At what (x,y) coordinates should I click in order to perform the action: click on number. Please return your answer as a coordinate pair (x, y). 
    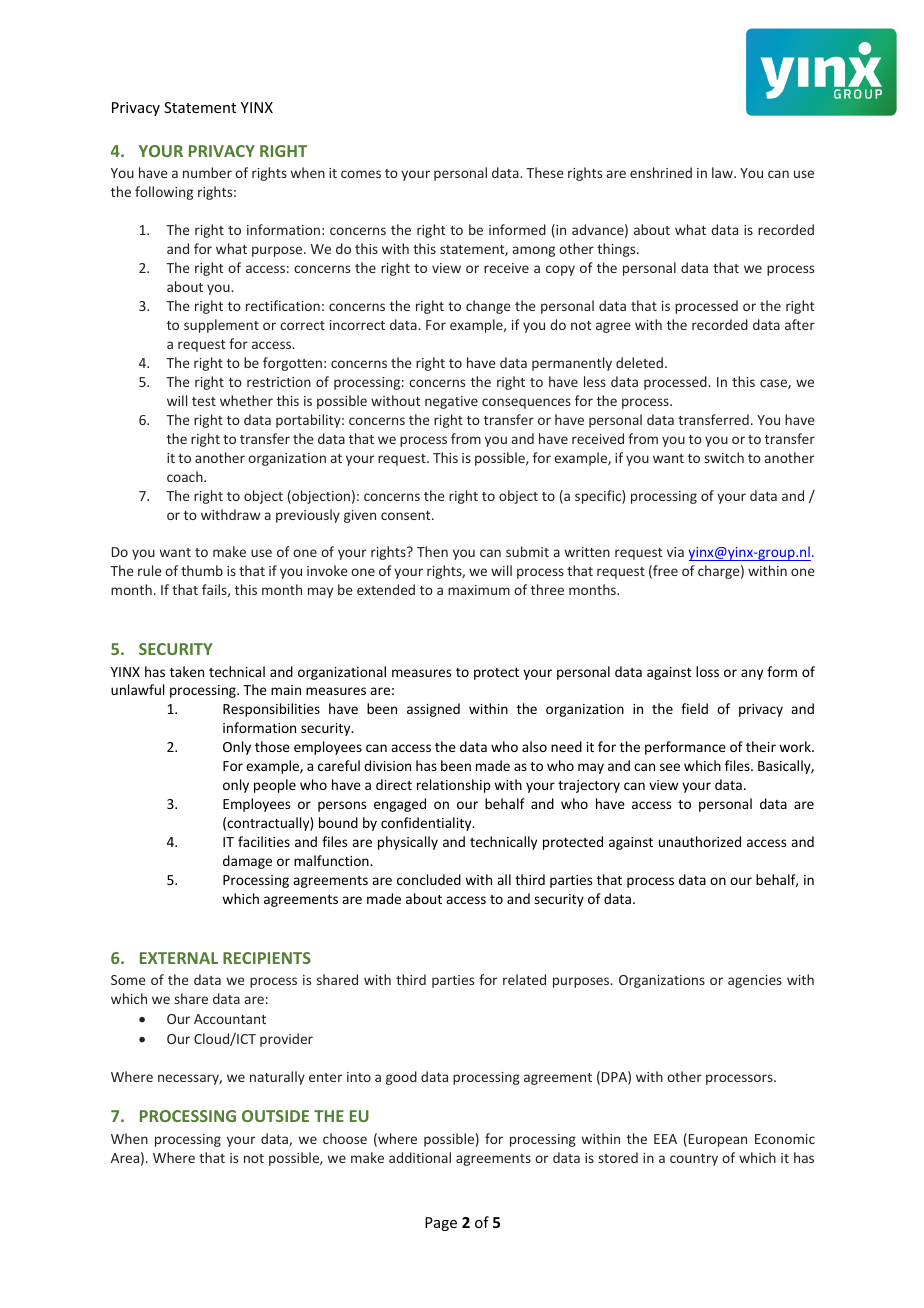
    Looking at the image, I should click on (207, 172).
